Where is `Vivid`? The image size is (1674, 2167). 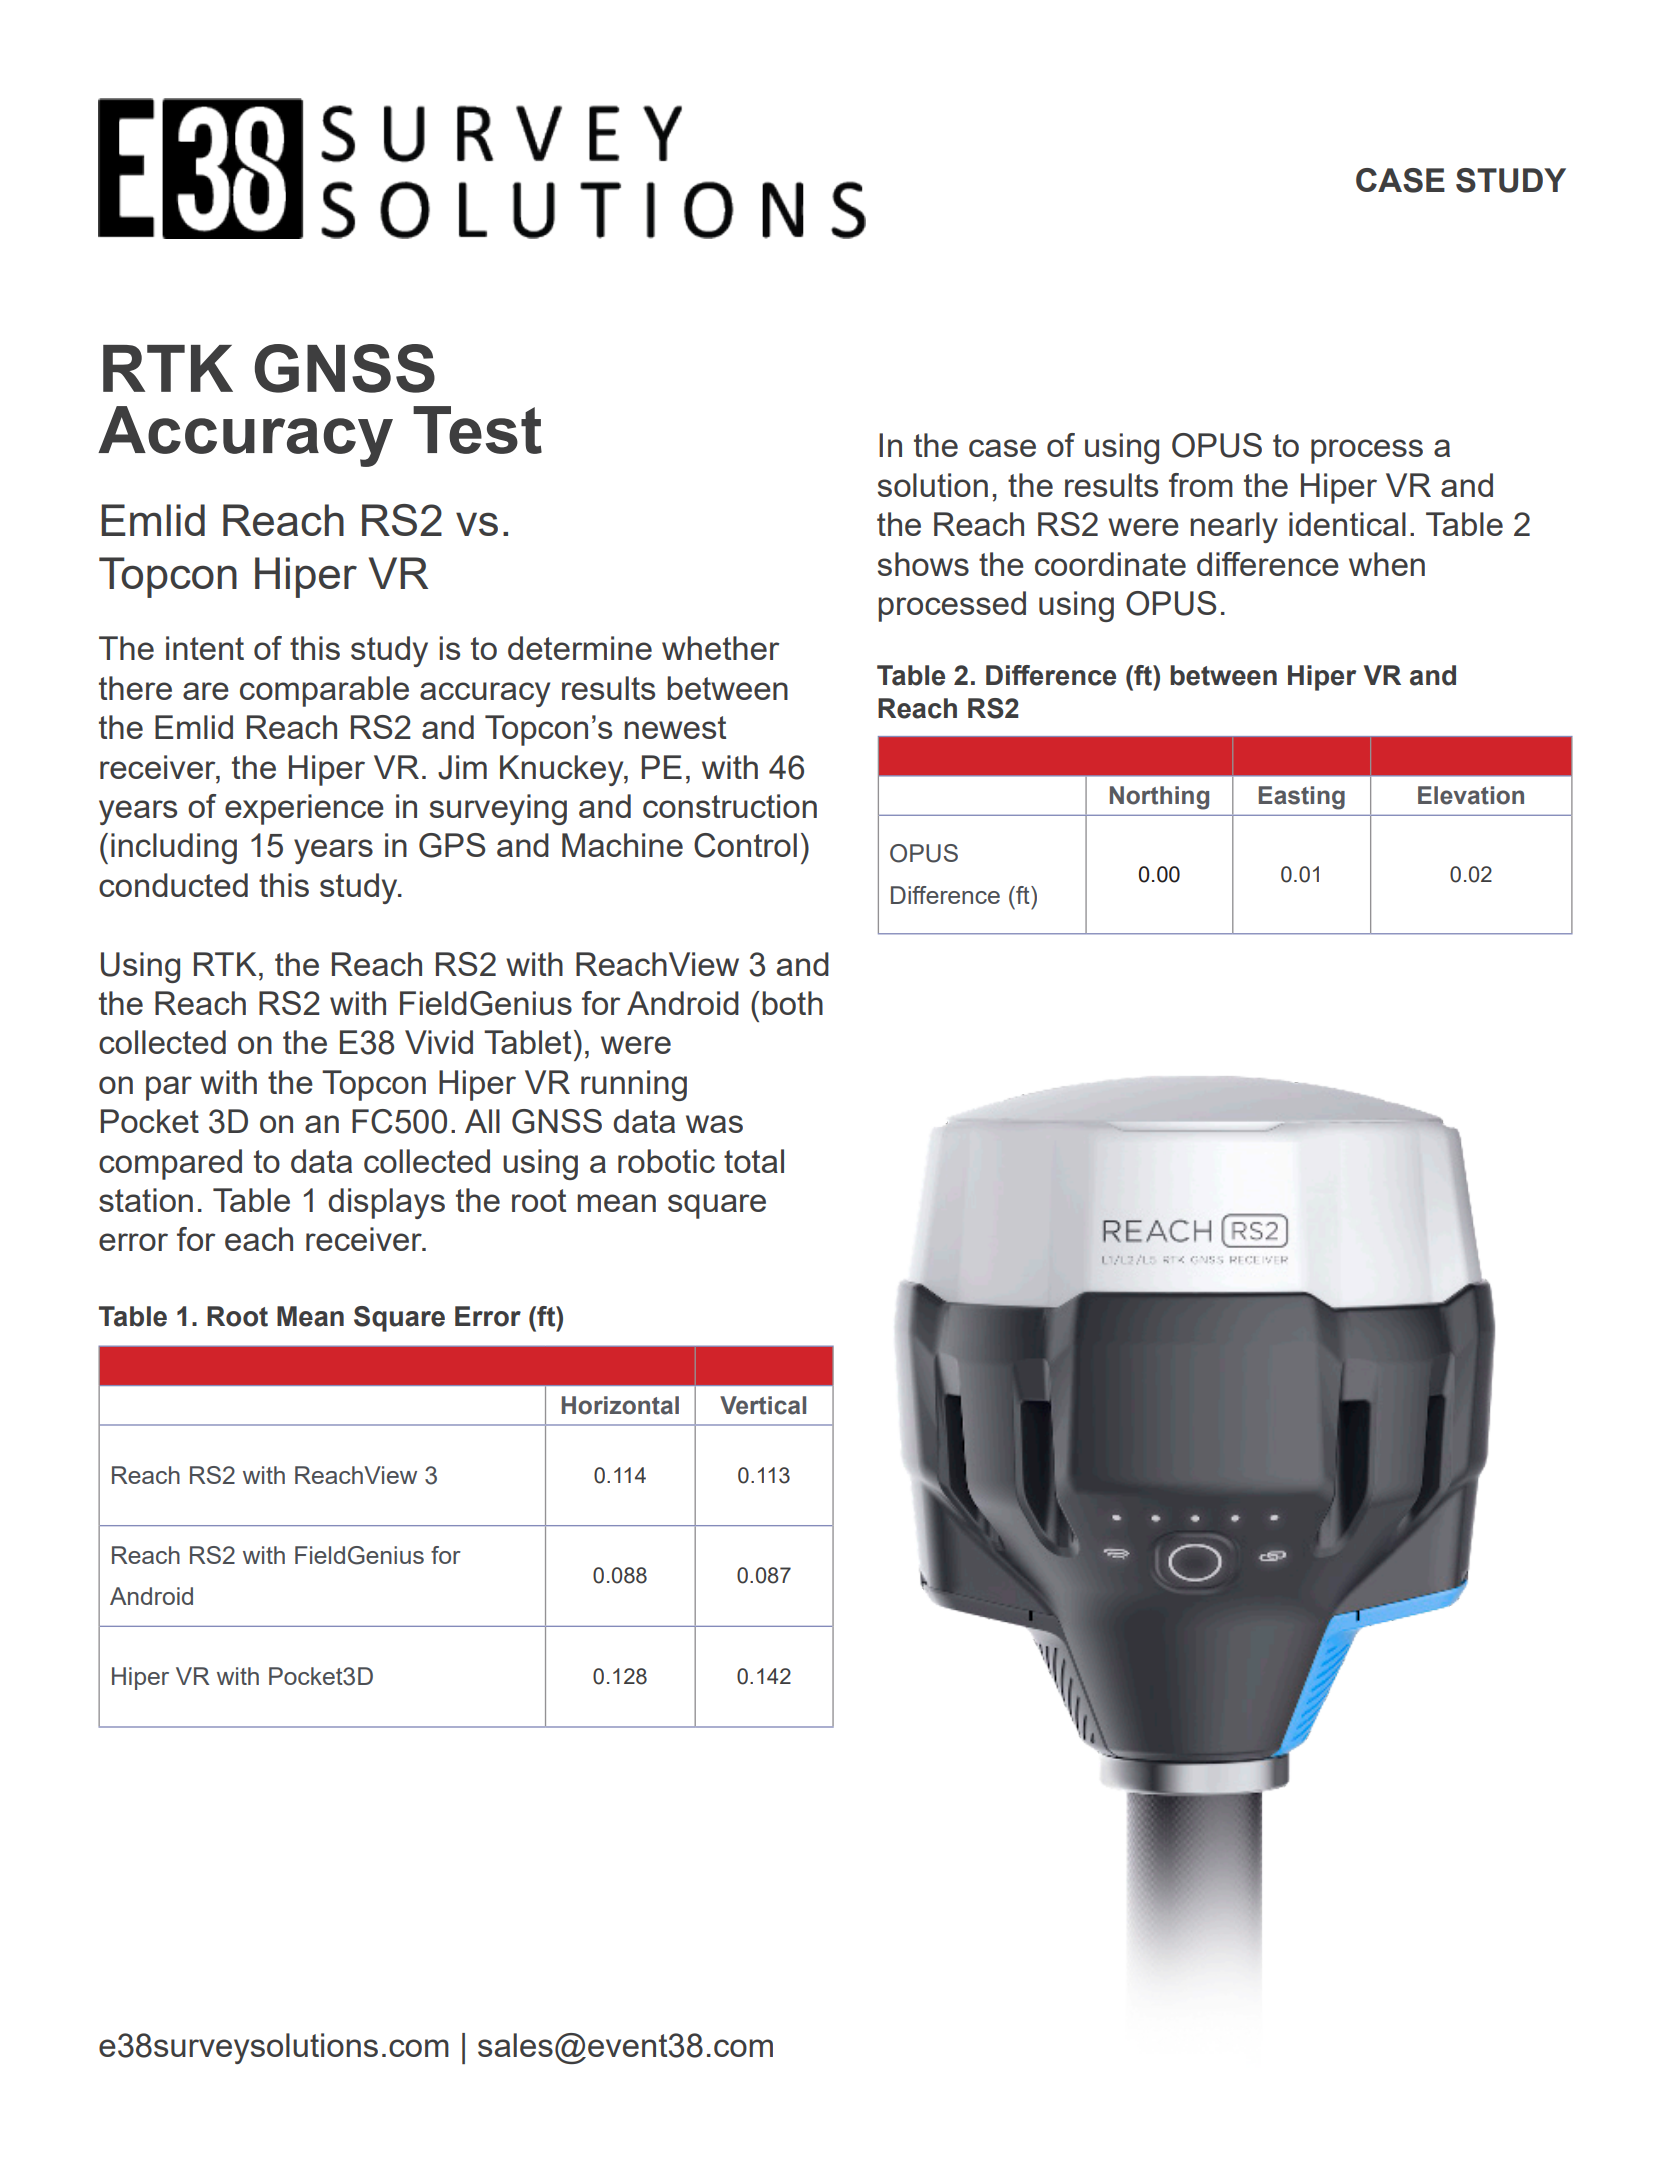 Vivid is located at coordinates (439, 1042).
